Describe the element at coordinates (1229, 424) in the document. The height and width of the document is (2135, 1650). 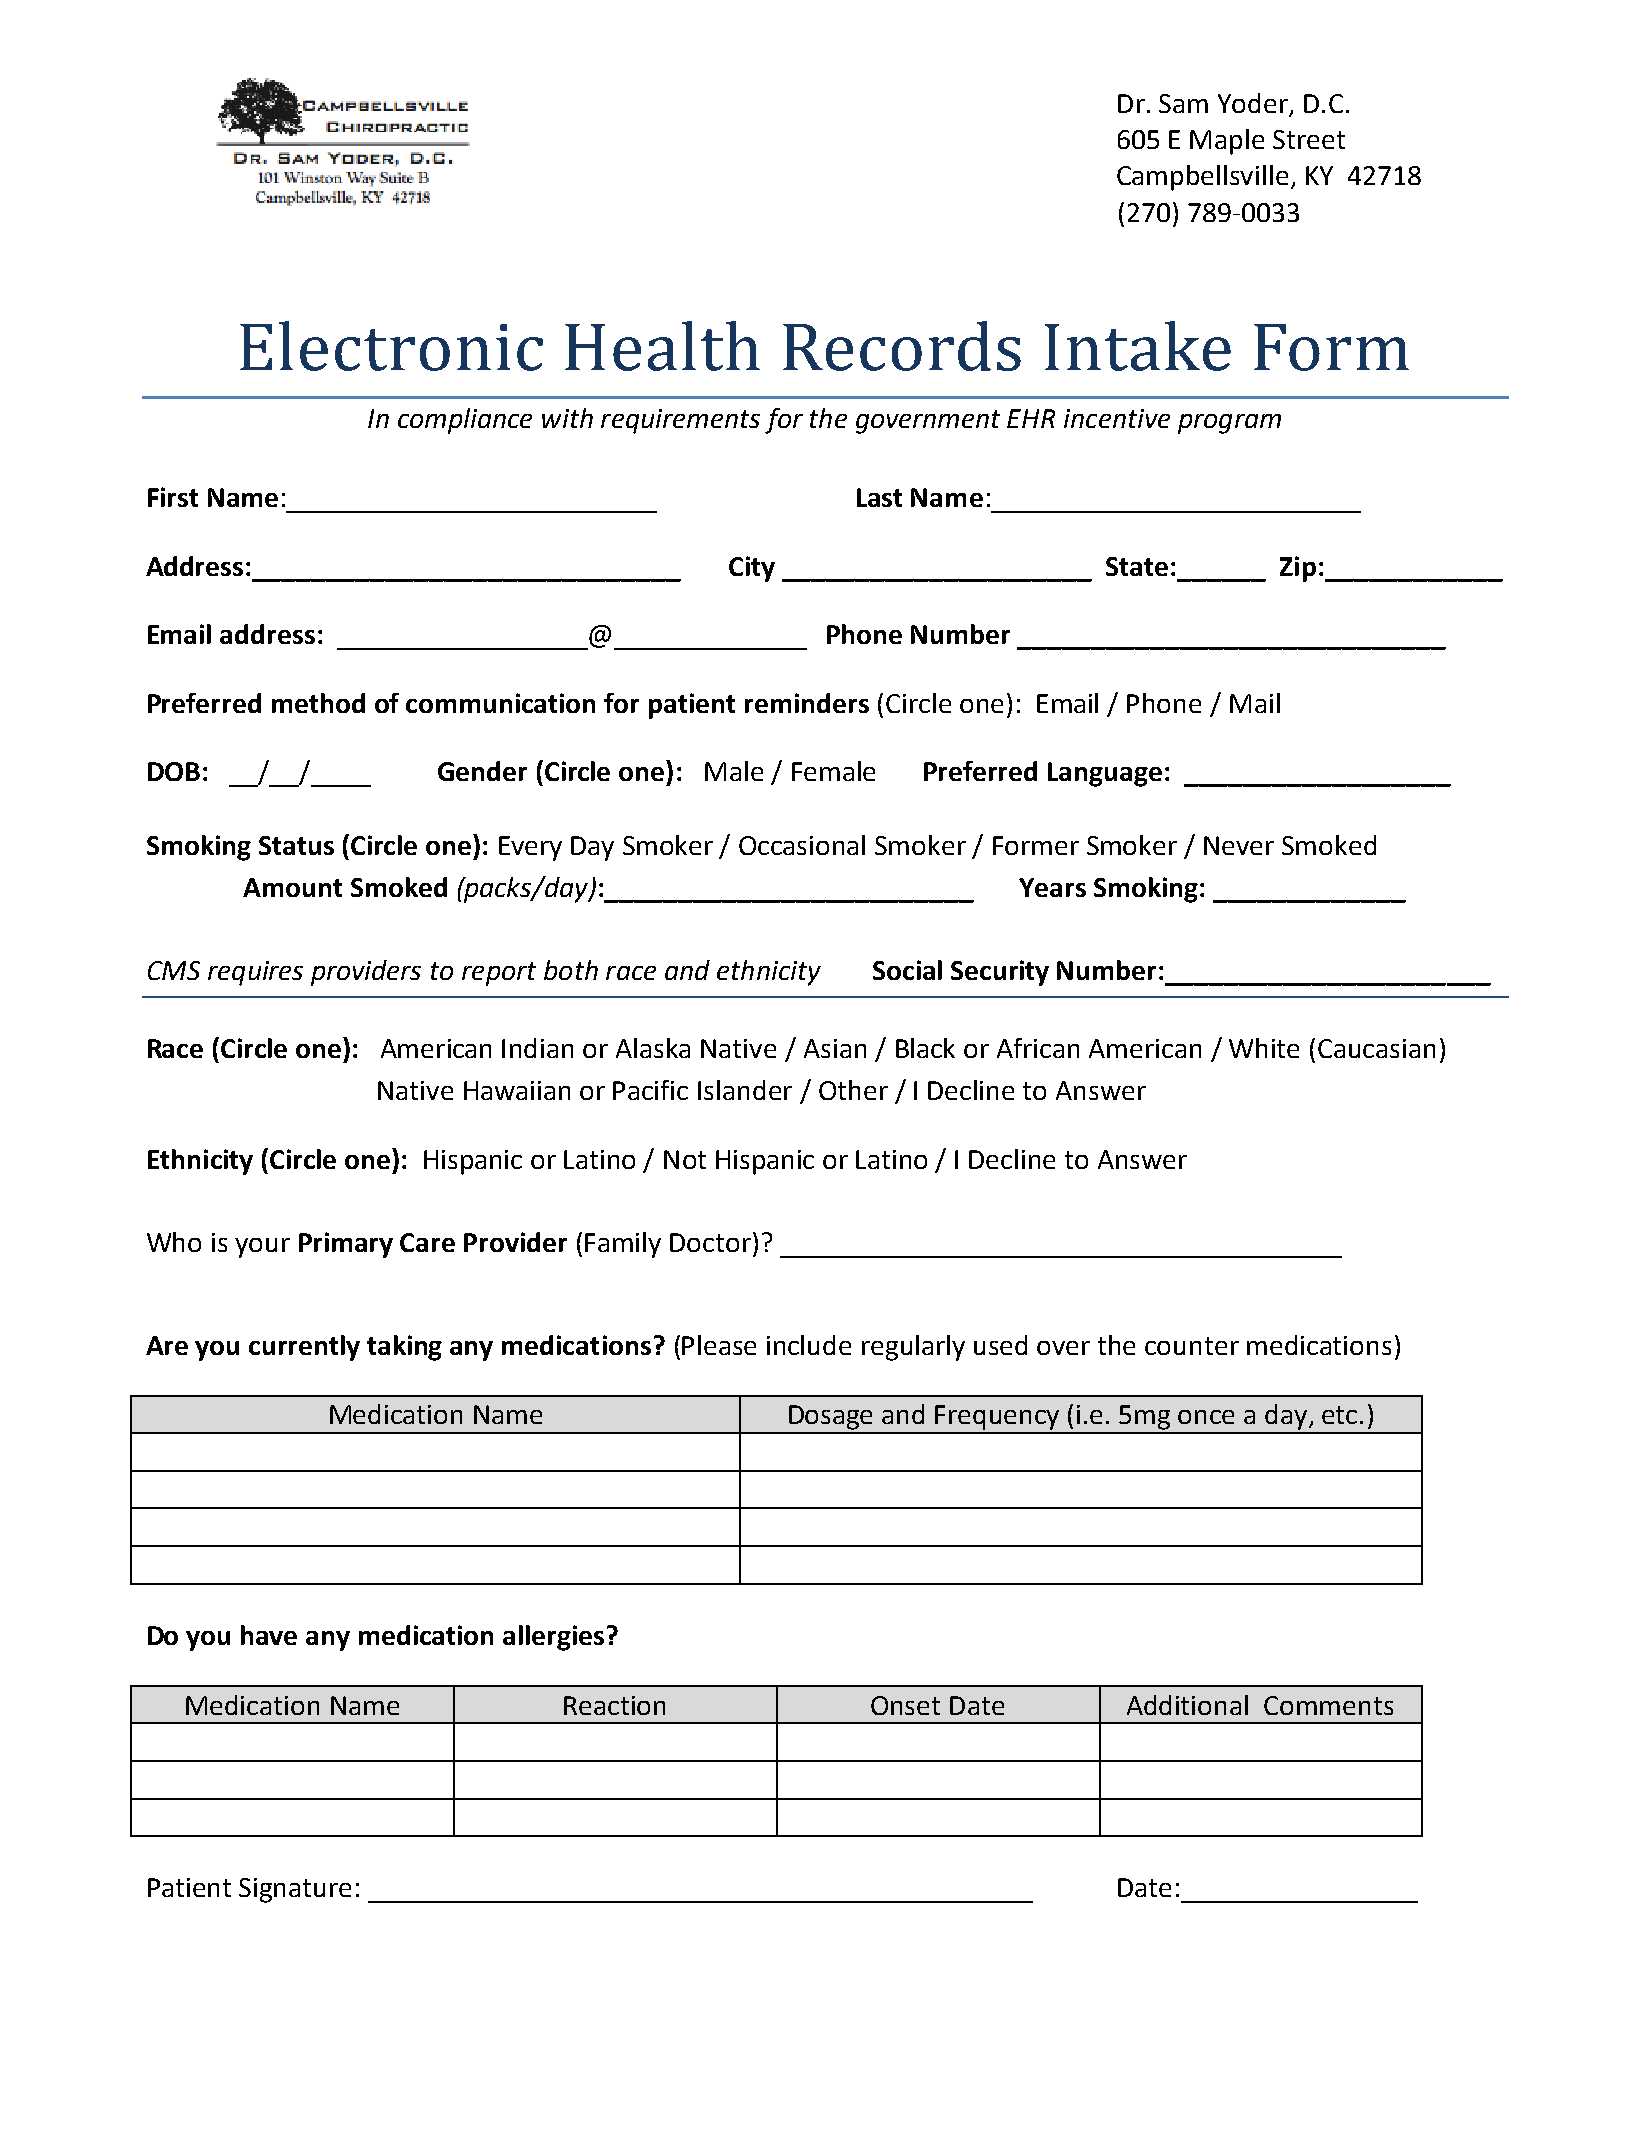
I see `program` at that location.
